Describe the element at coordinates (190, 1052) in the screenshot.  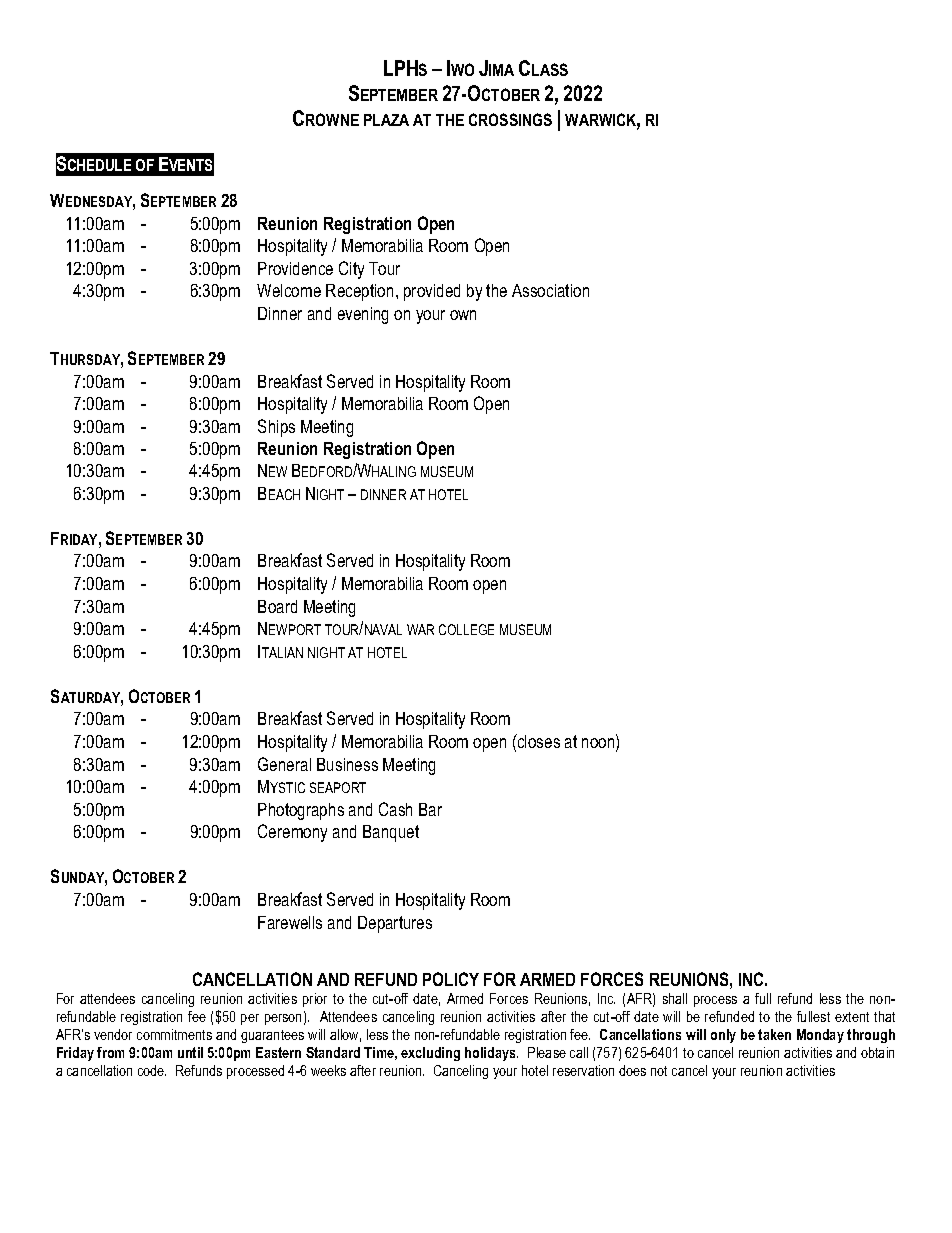
I see `until` at that location.
